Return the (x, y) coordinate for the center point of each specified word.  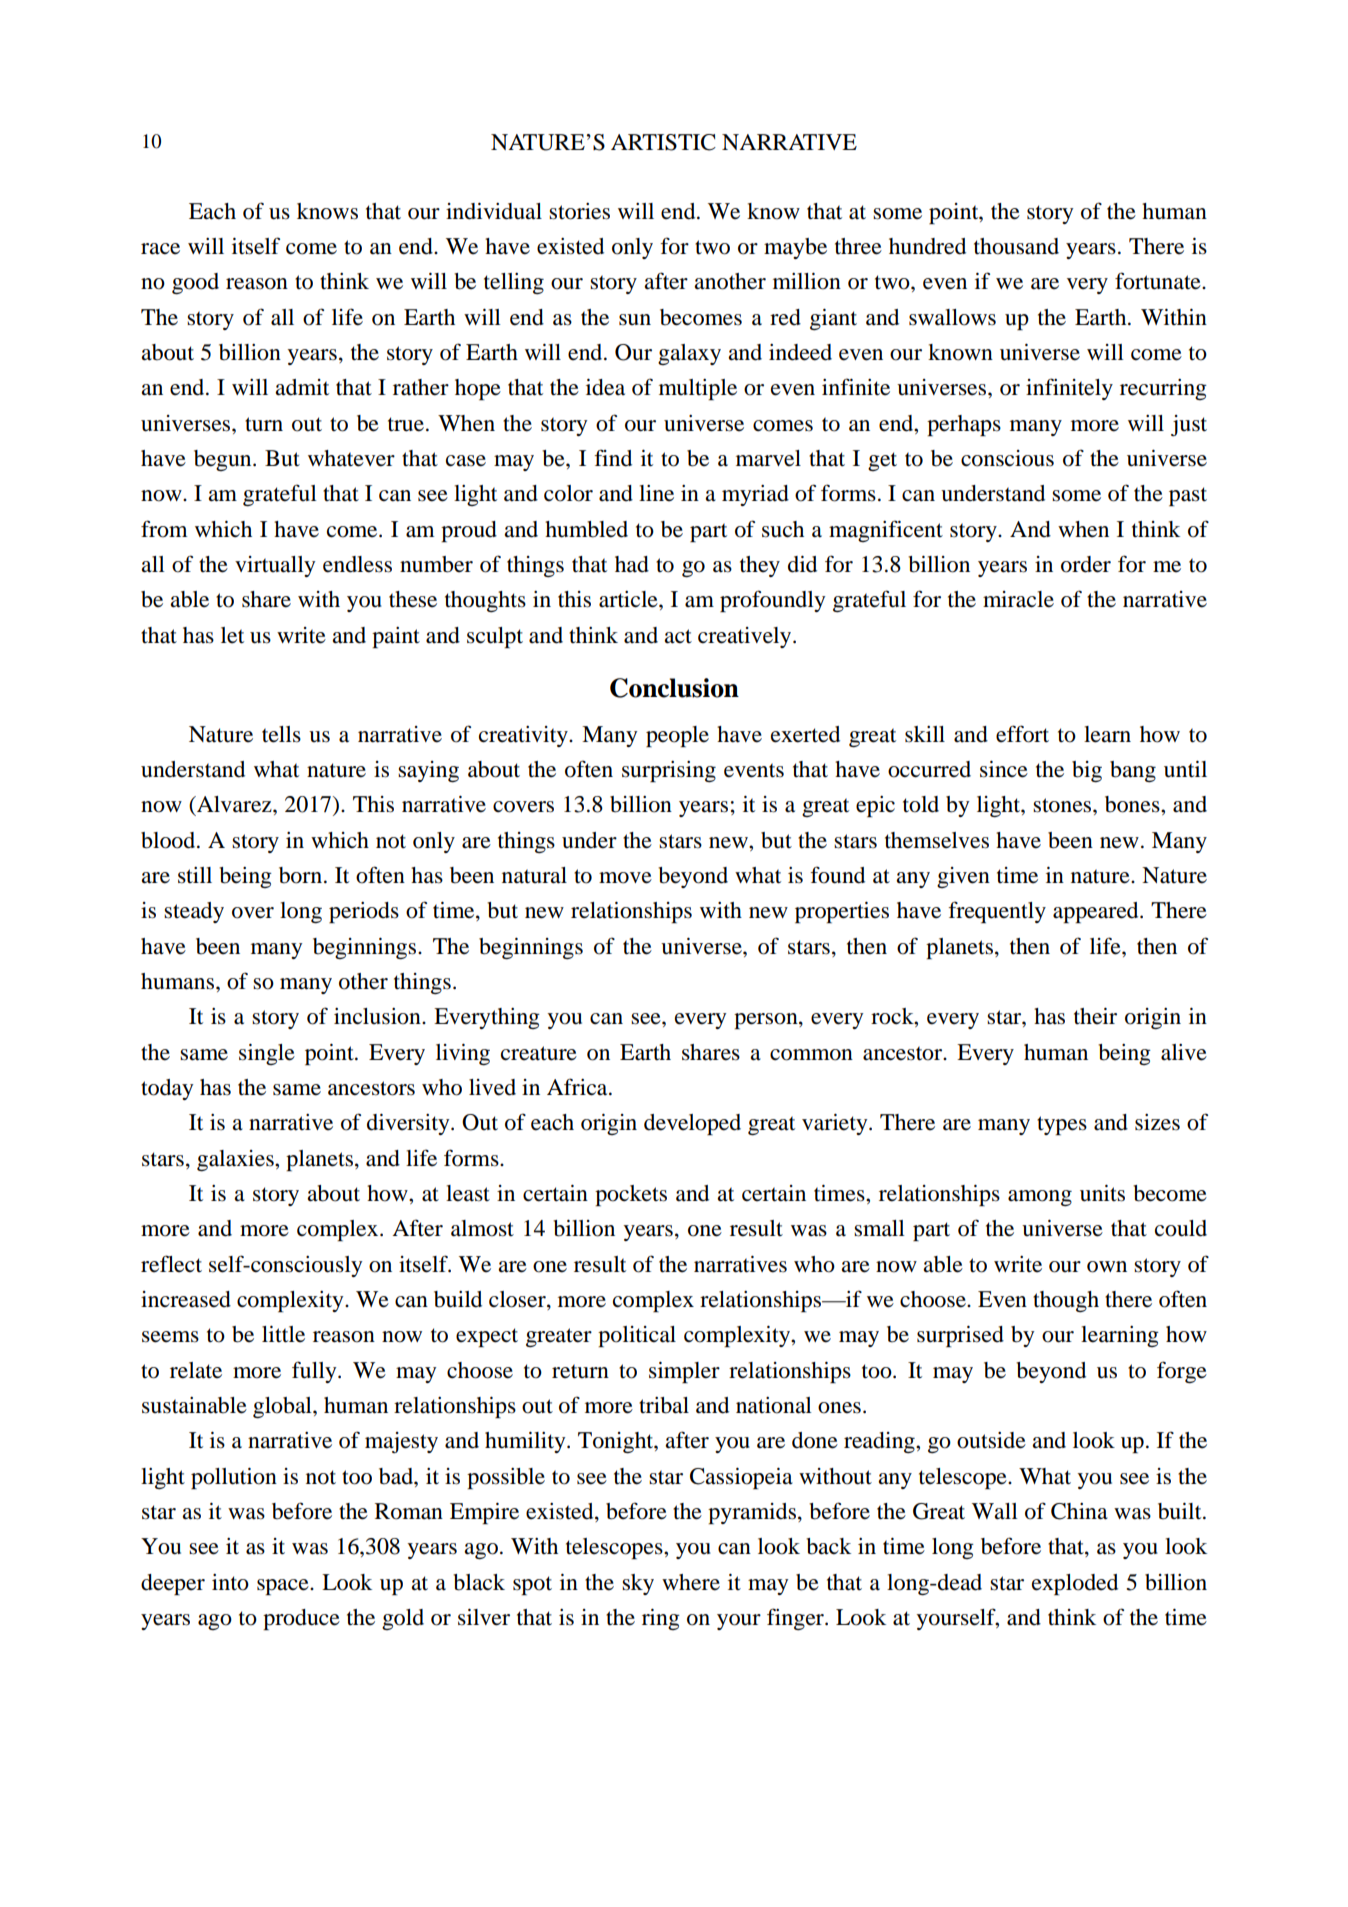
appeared (1097, 912)
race (160, 249)
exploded (1075, 1584)
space (284, 1587)
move (625, 878)
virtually (275, 566)
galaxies (236, 1160)
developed (692, 1124)
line (656, 493)
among (1040, 1198)
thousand (1016, 246)
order (1086, 564)
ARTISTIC (663, 142)
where (691, 1582)
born (302, 875)
